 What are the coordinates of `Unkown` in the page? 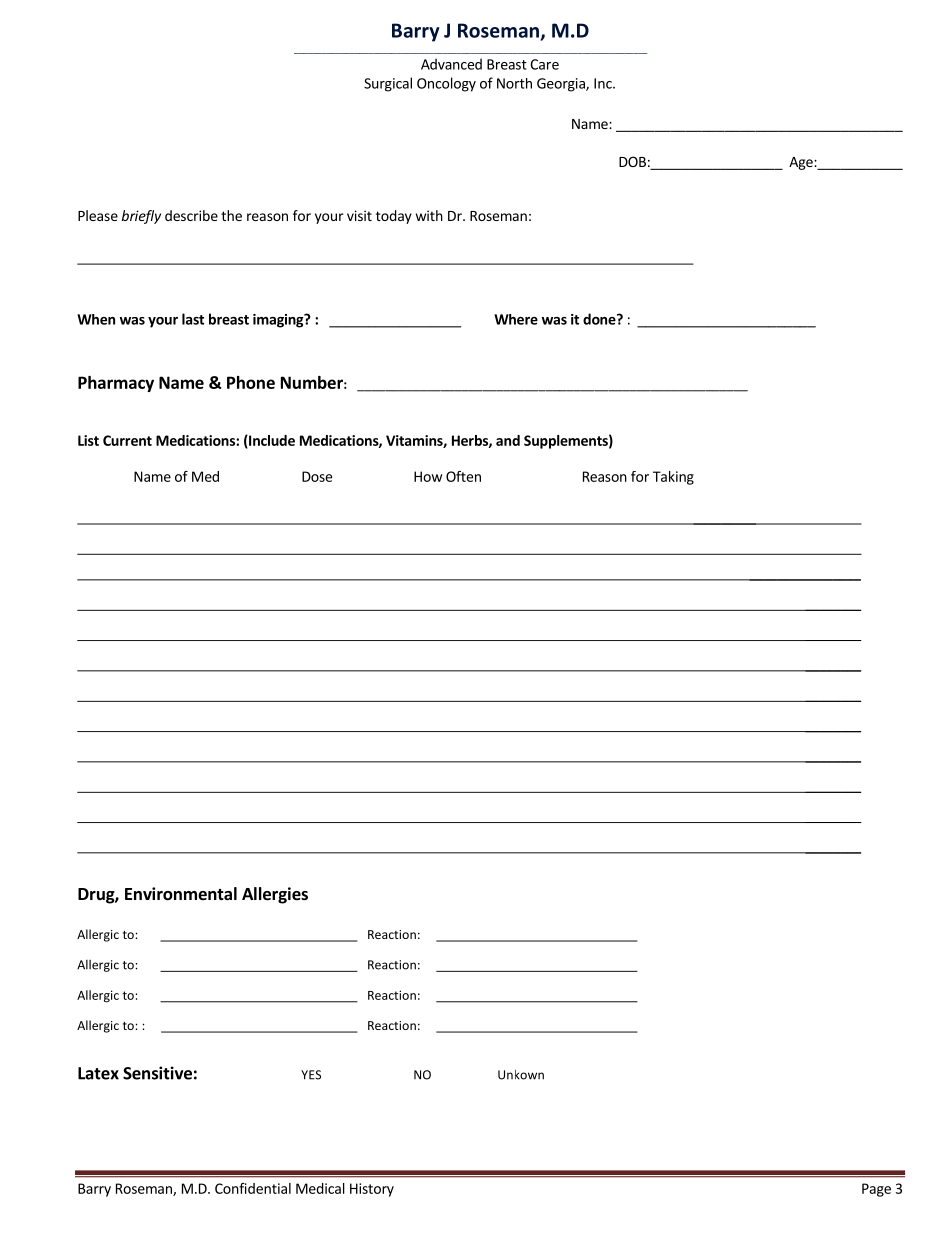 It's located at (521, 1075).
